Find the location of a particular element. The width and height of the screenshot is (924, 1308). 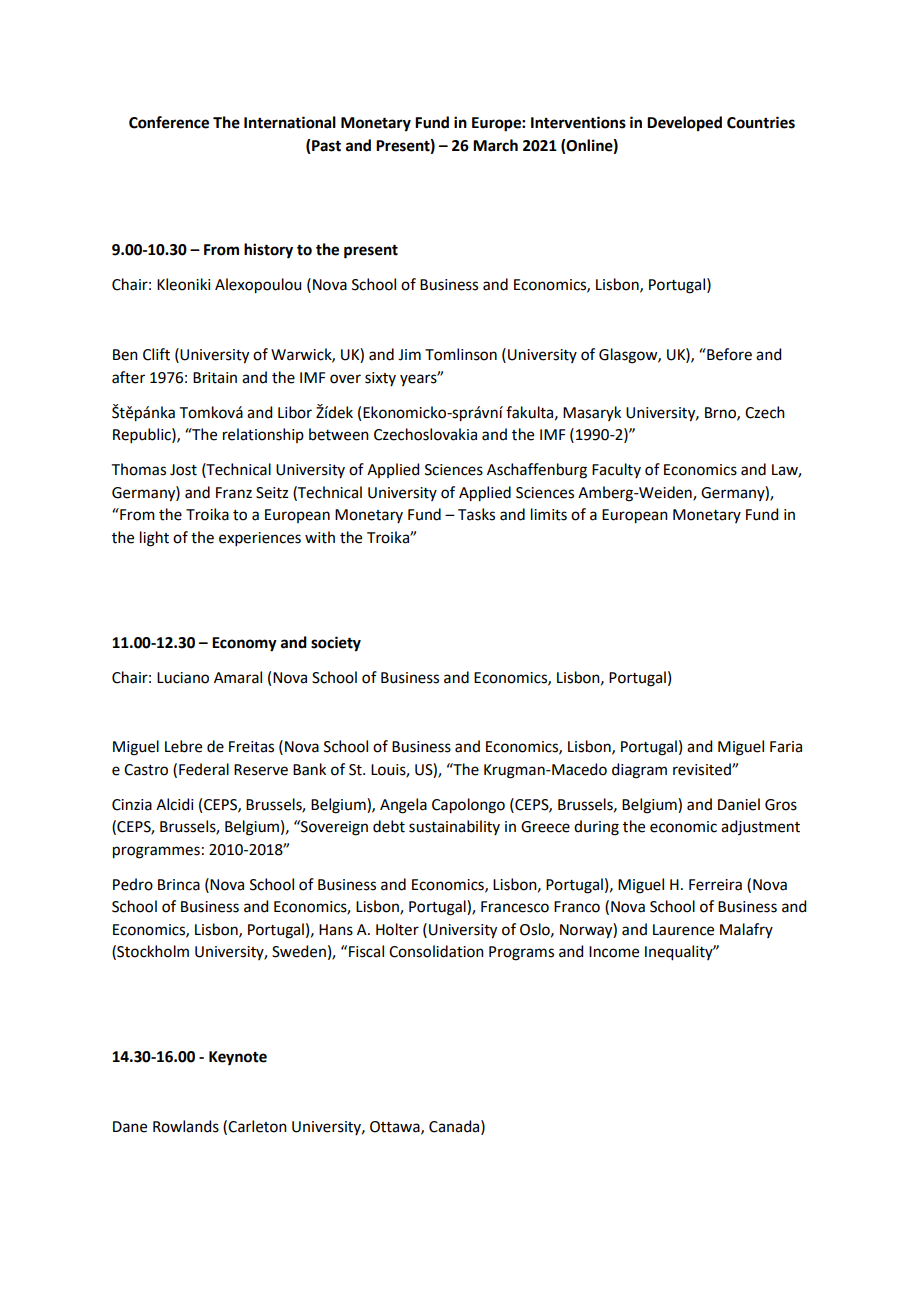

society is located at coordinates (336, 644).
